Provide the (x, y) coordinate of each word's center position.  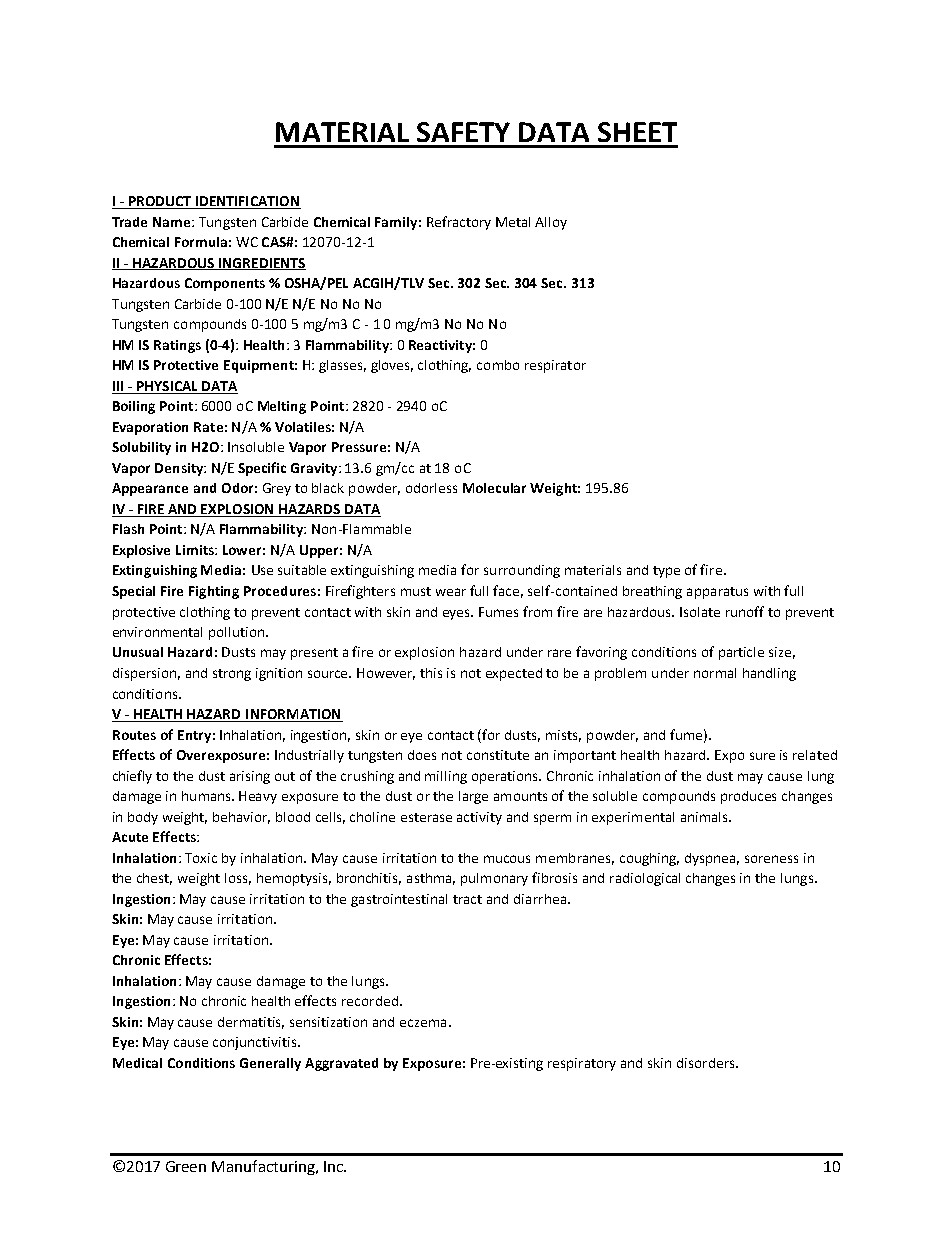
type (666, 572)
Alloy (551, 223)
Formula (201, 242)
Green (186, 1166)
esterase (426, 817)
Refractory (459, 223)
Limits (196, 550)
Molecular (494, 488)
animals (705, 817)
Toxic (201, 858)
